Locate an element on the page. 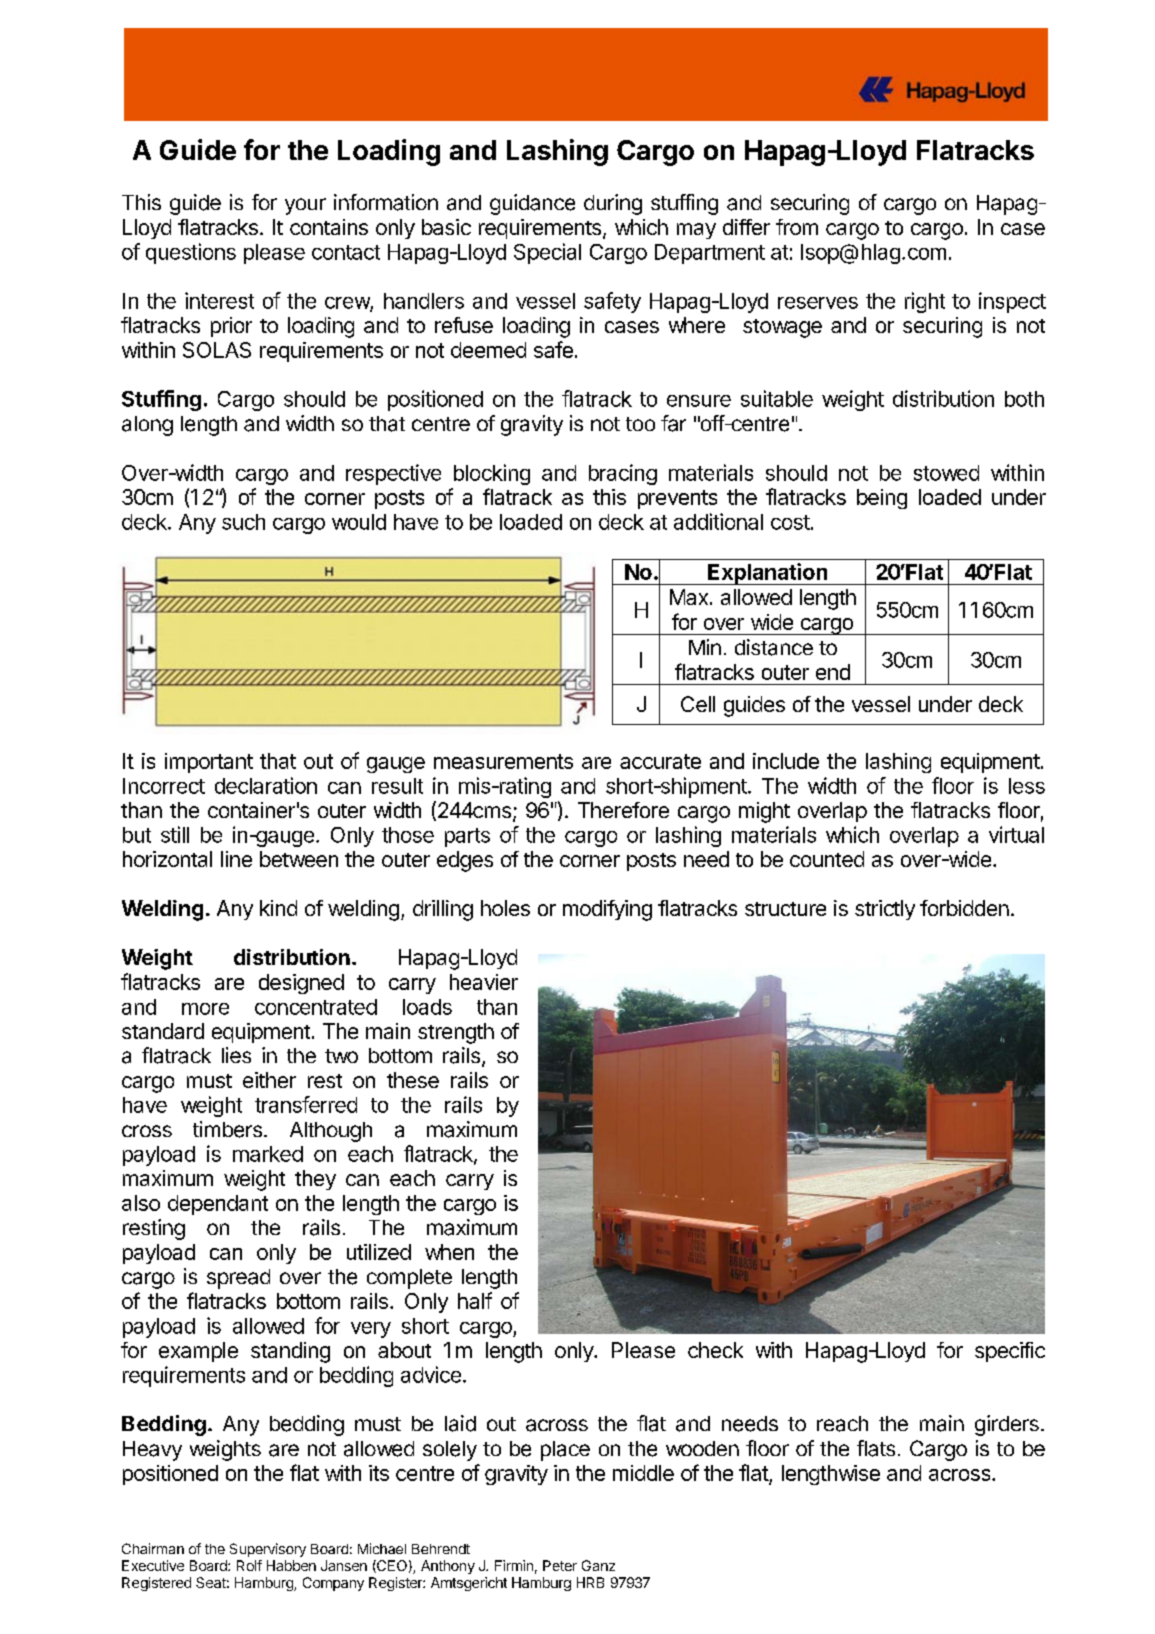 The image size is (1155, 1634). kind is located at coordinates (278, 908).
